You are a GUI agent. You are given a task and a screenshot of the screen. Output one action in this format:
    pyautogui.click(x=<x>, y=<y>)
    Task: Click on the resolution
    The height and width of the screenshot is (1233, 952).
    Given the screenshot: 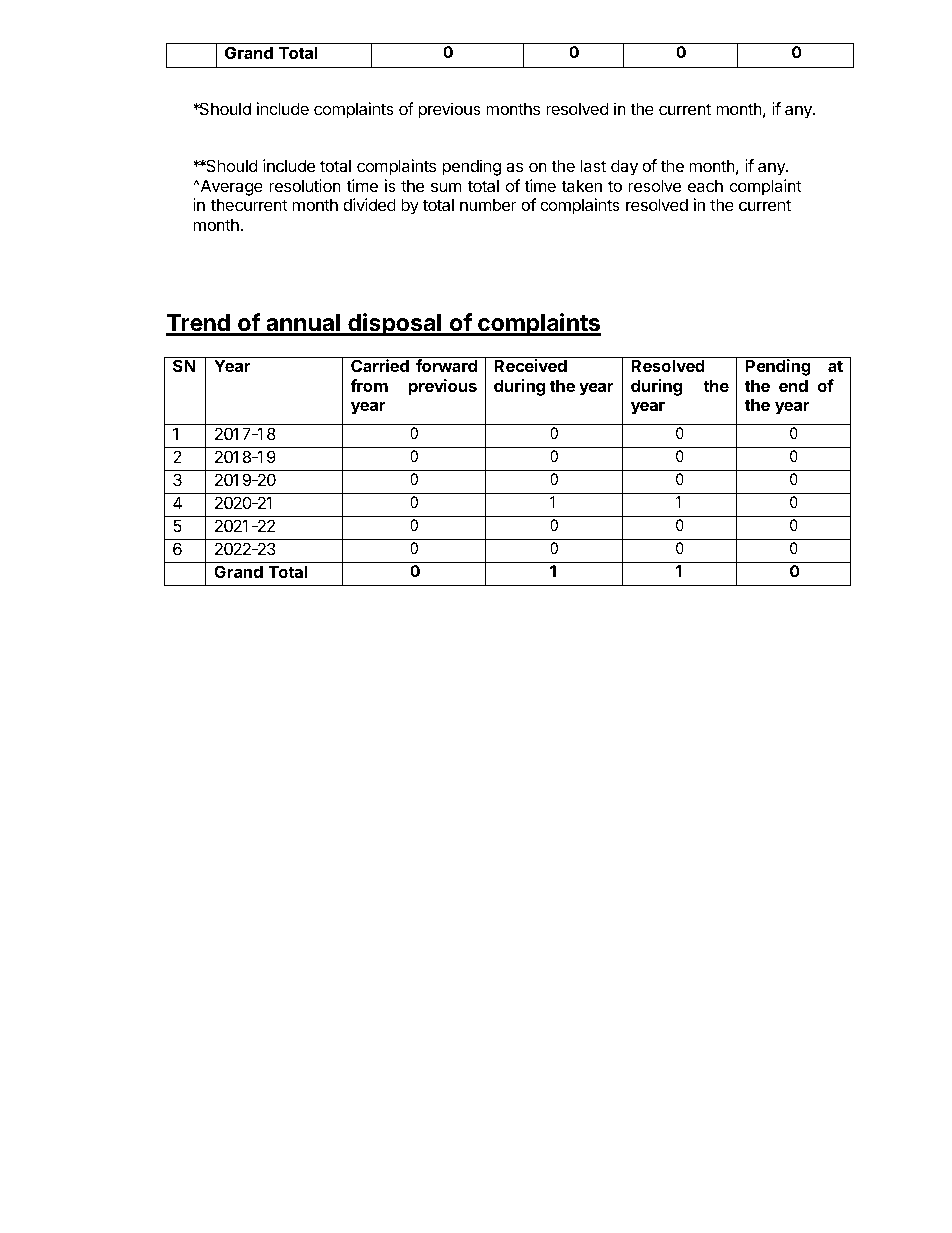 What is the action you would take?
    pyautogui.click(x=305, y=185)
